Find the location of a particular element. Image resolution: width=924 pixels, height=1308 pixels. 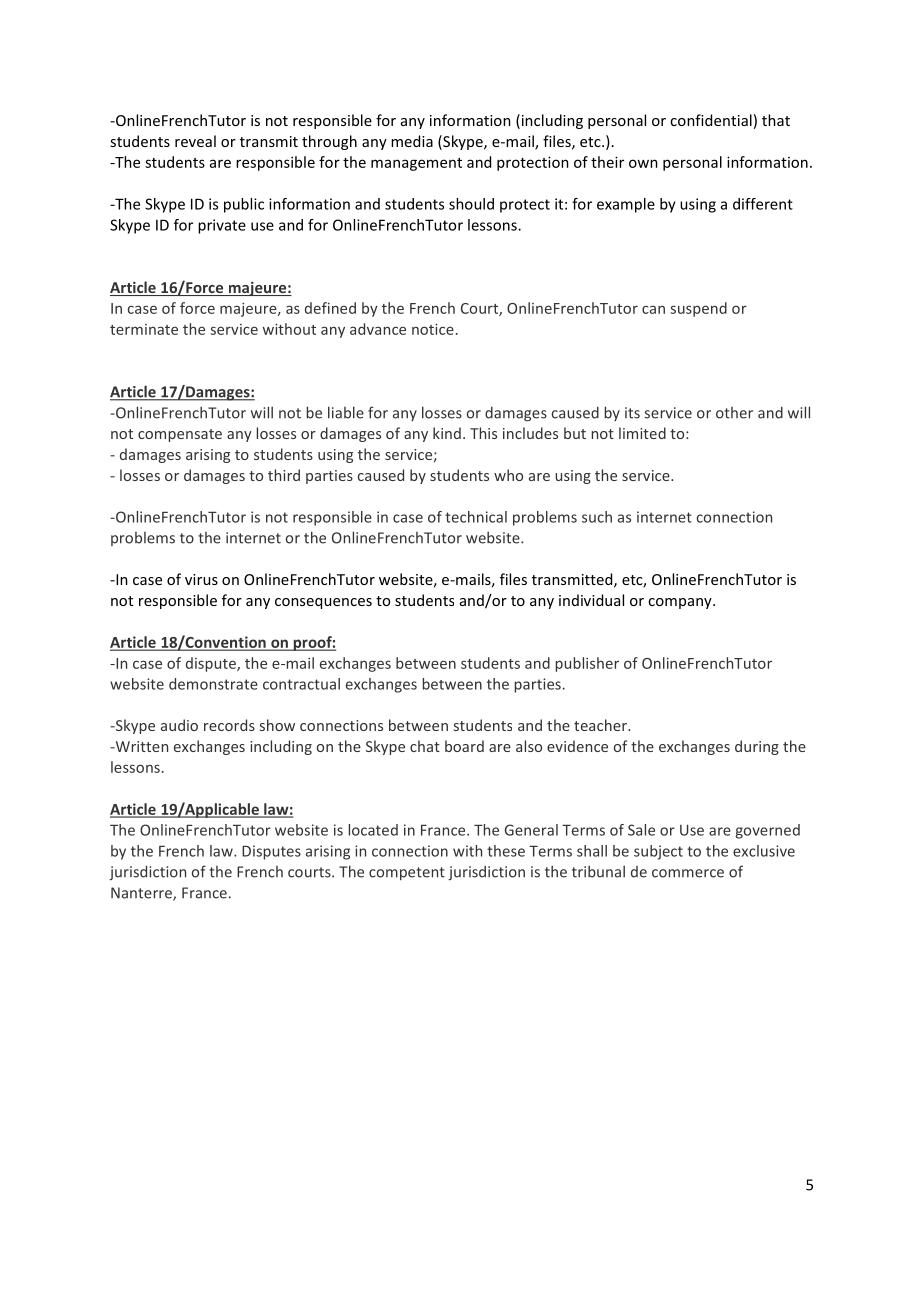

reveal is located at coordinates (195, 141).
